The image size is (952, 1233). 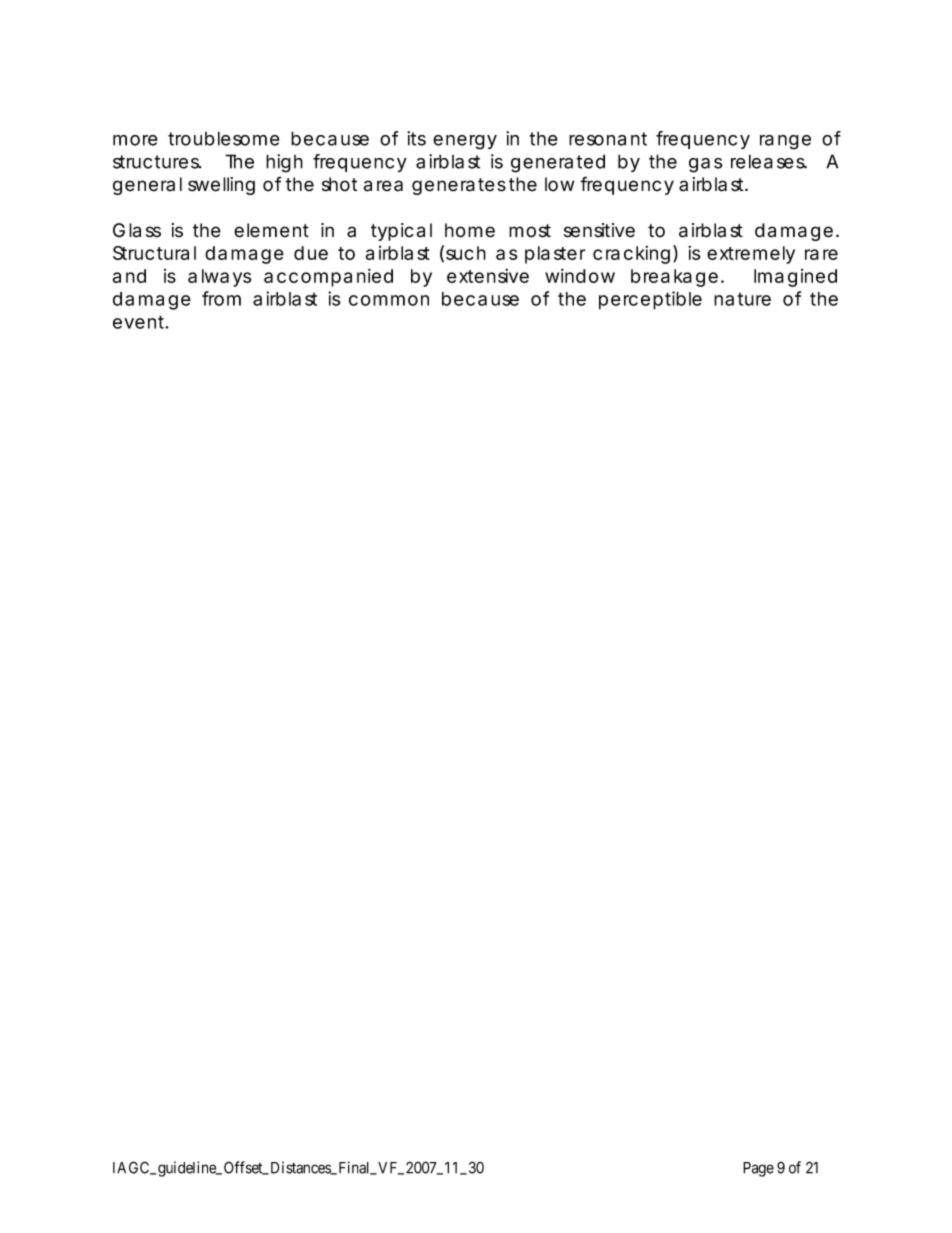 What do you see at coordinates (459, 186) in the screenshot?
I see `generates` at bounding box center [459, 186].
